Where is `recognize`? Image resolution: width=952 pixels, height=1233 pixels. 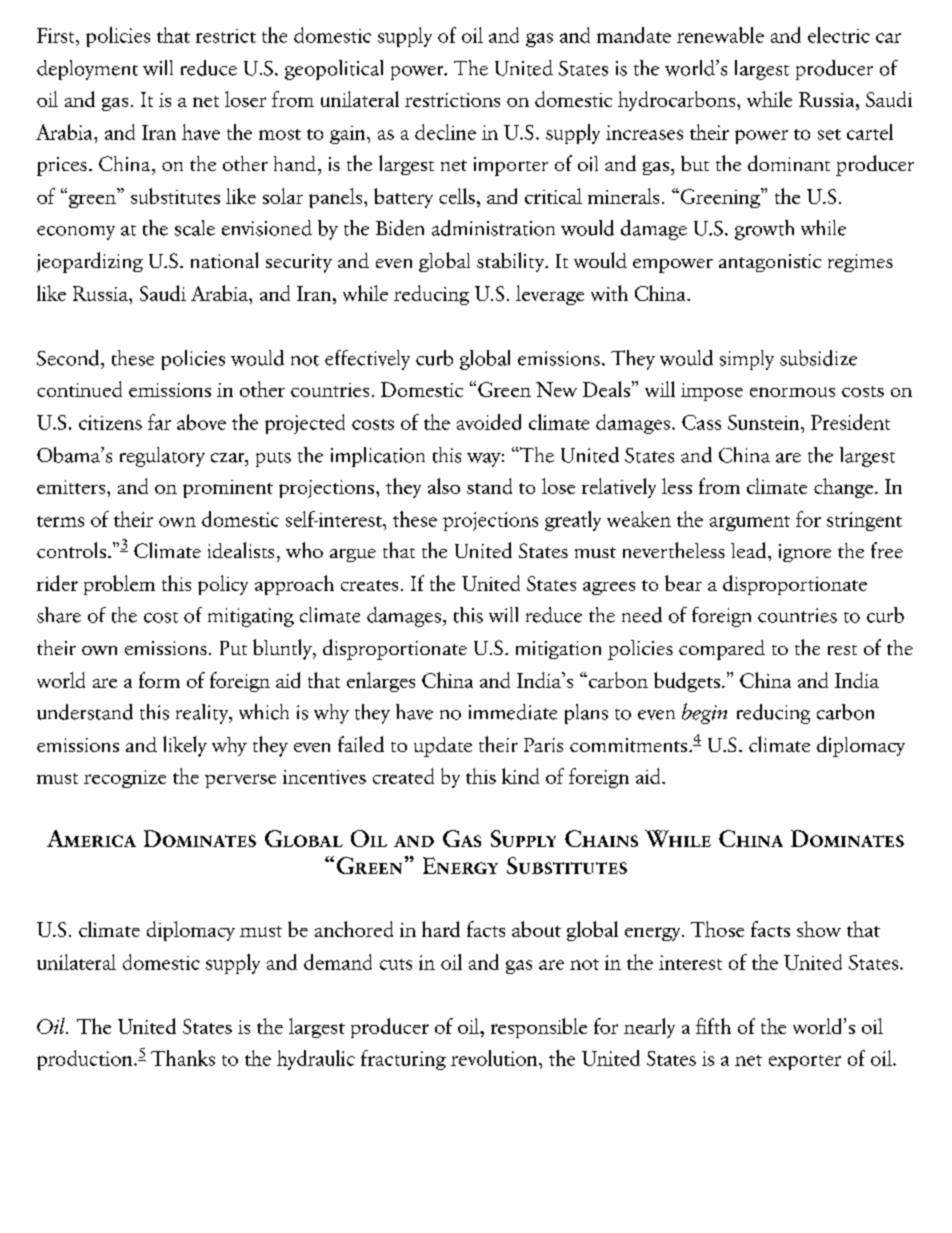
recognize is located at coordinates (125, 779).
